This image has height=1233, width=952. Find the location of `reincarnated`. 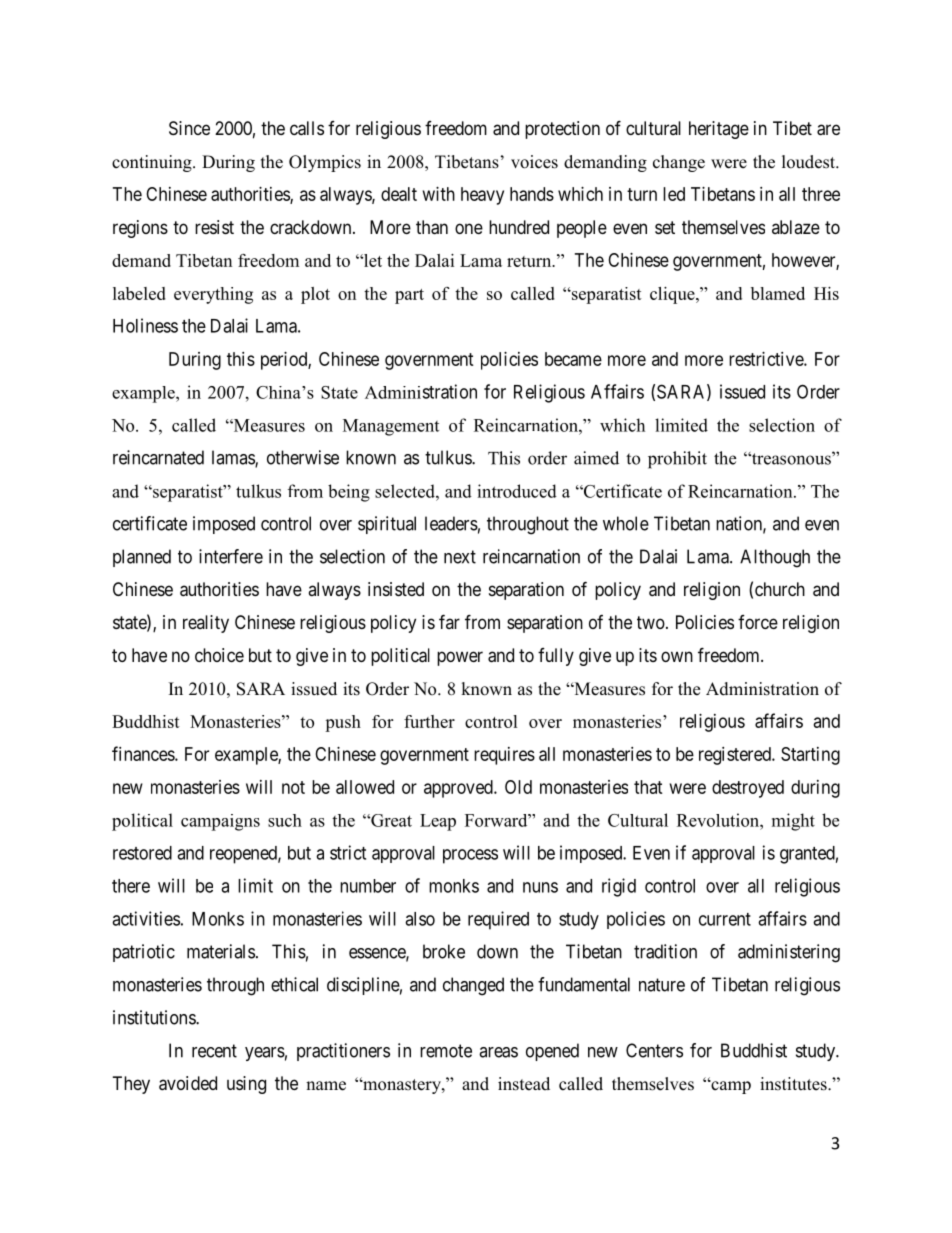

reincarnated is located at coordinates (158, 457).
